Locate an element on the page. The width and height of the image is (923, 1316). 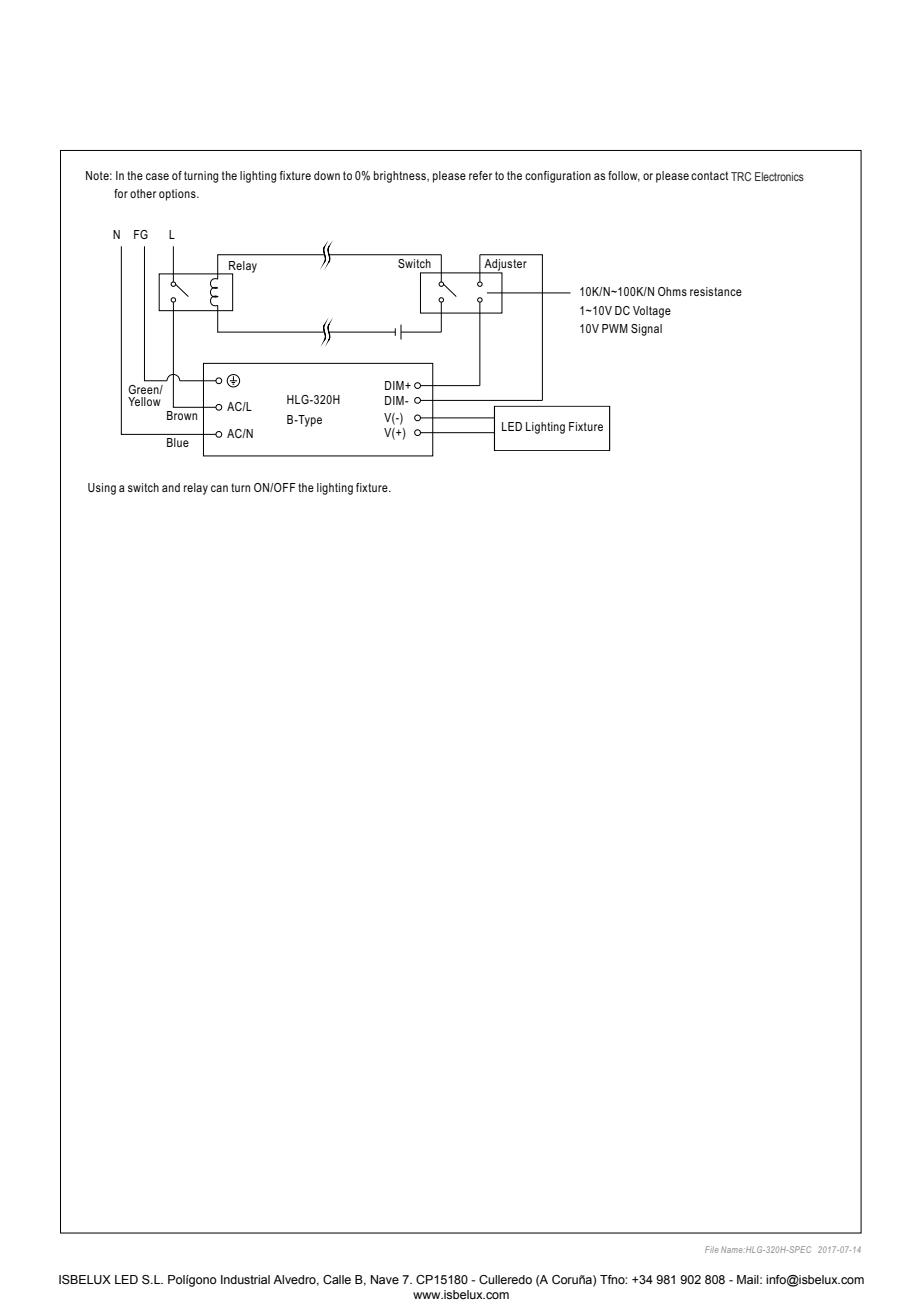
Calle is located at coordinates (337, 1279).
